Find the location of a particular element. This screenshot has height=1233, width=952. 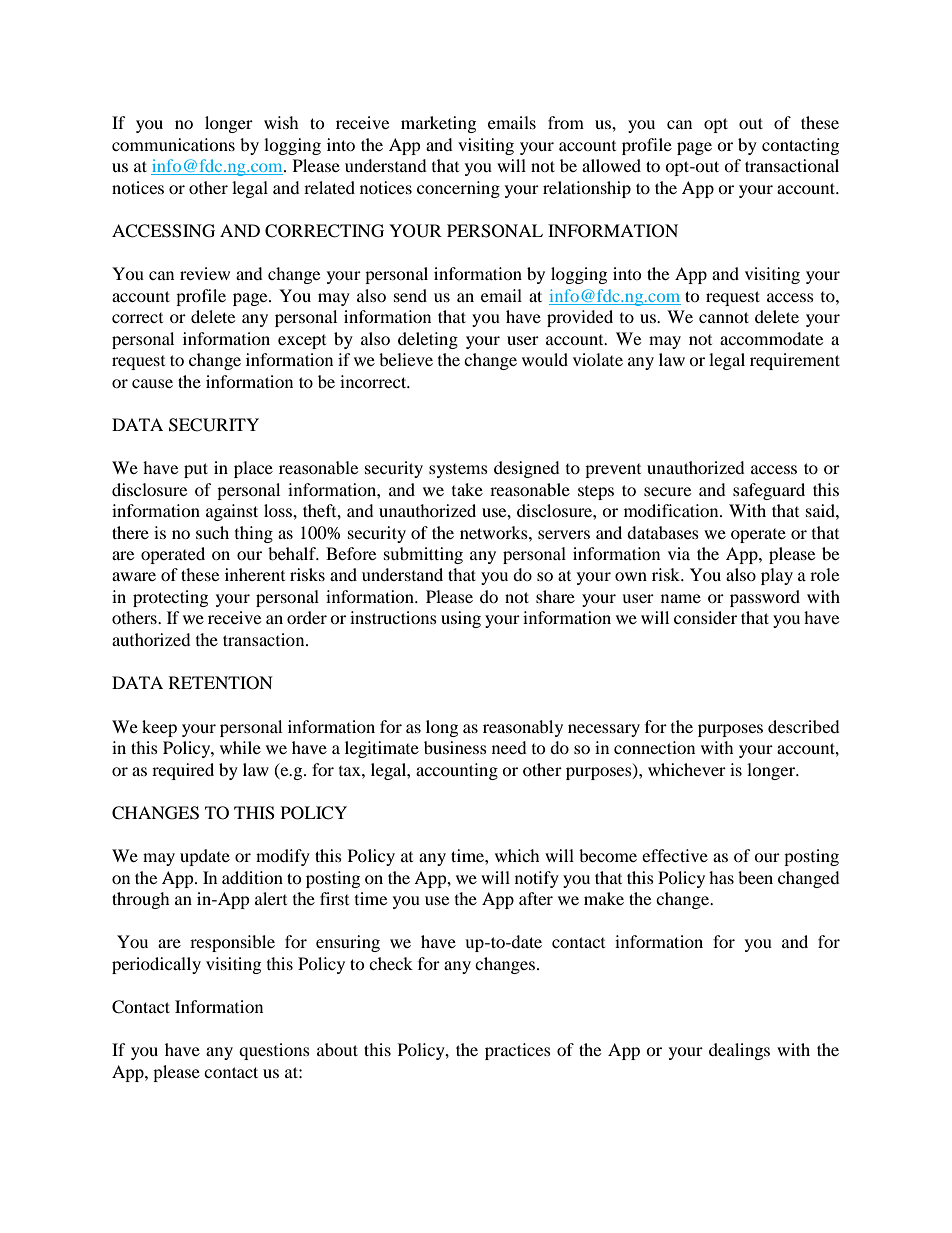

allowed is located at coordinates (611, 165).
